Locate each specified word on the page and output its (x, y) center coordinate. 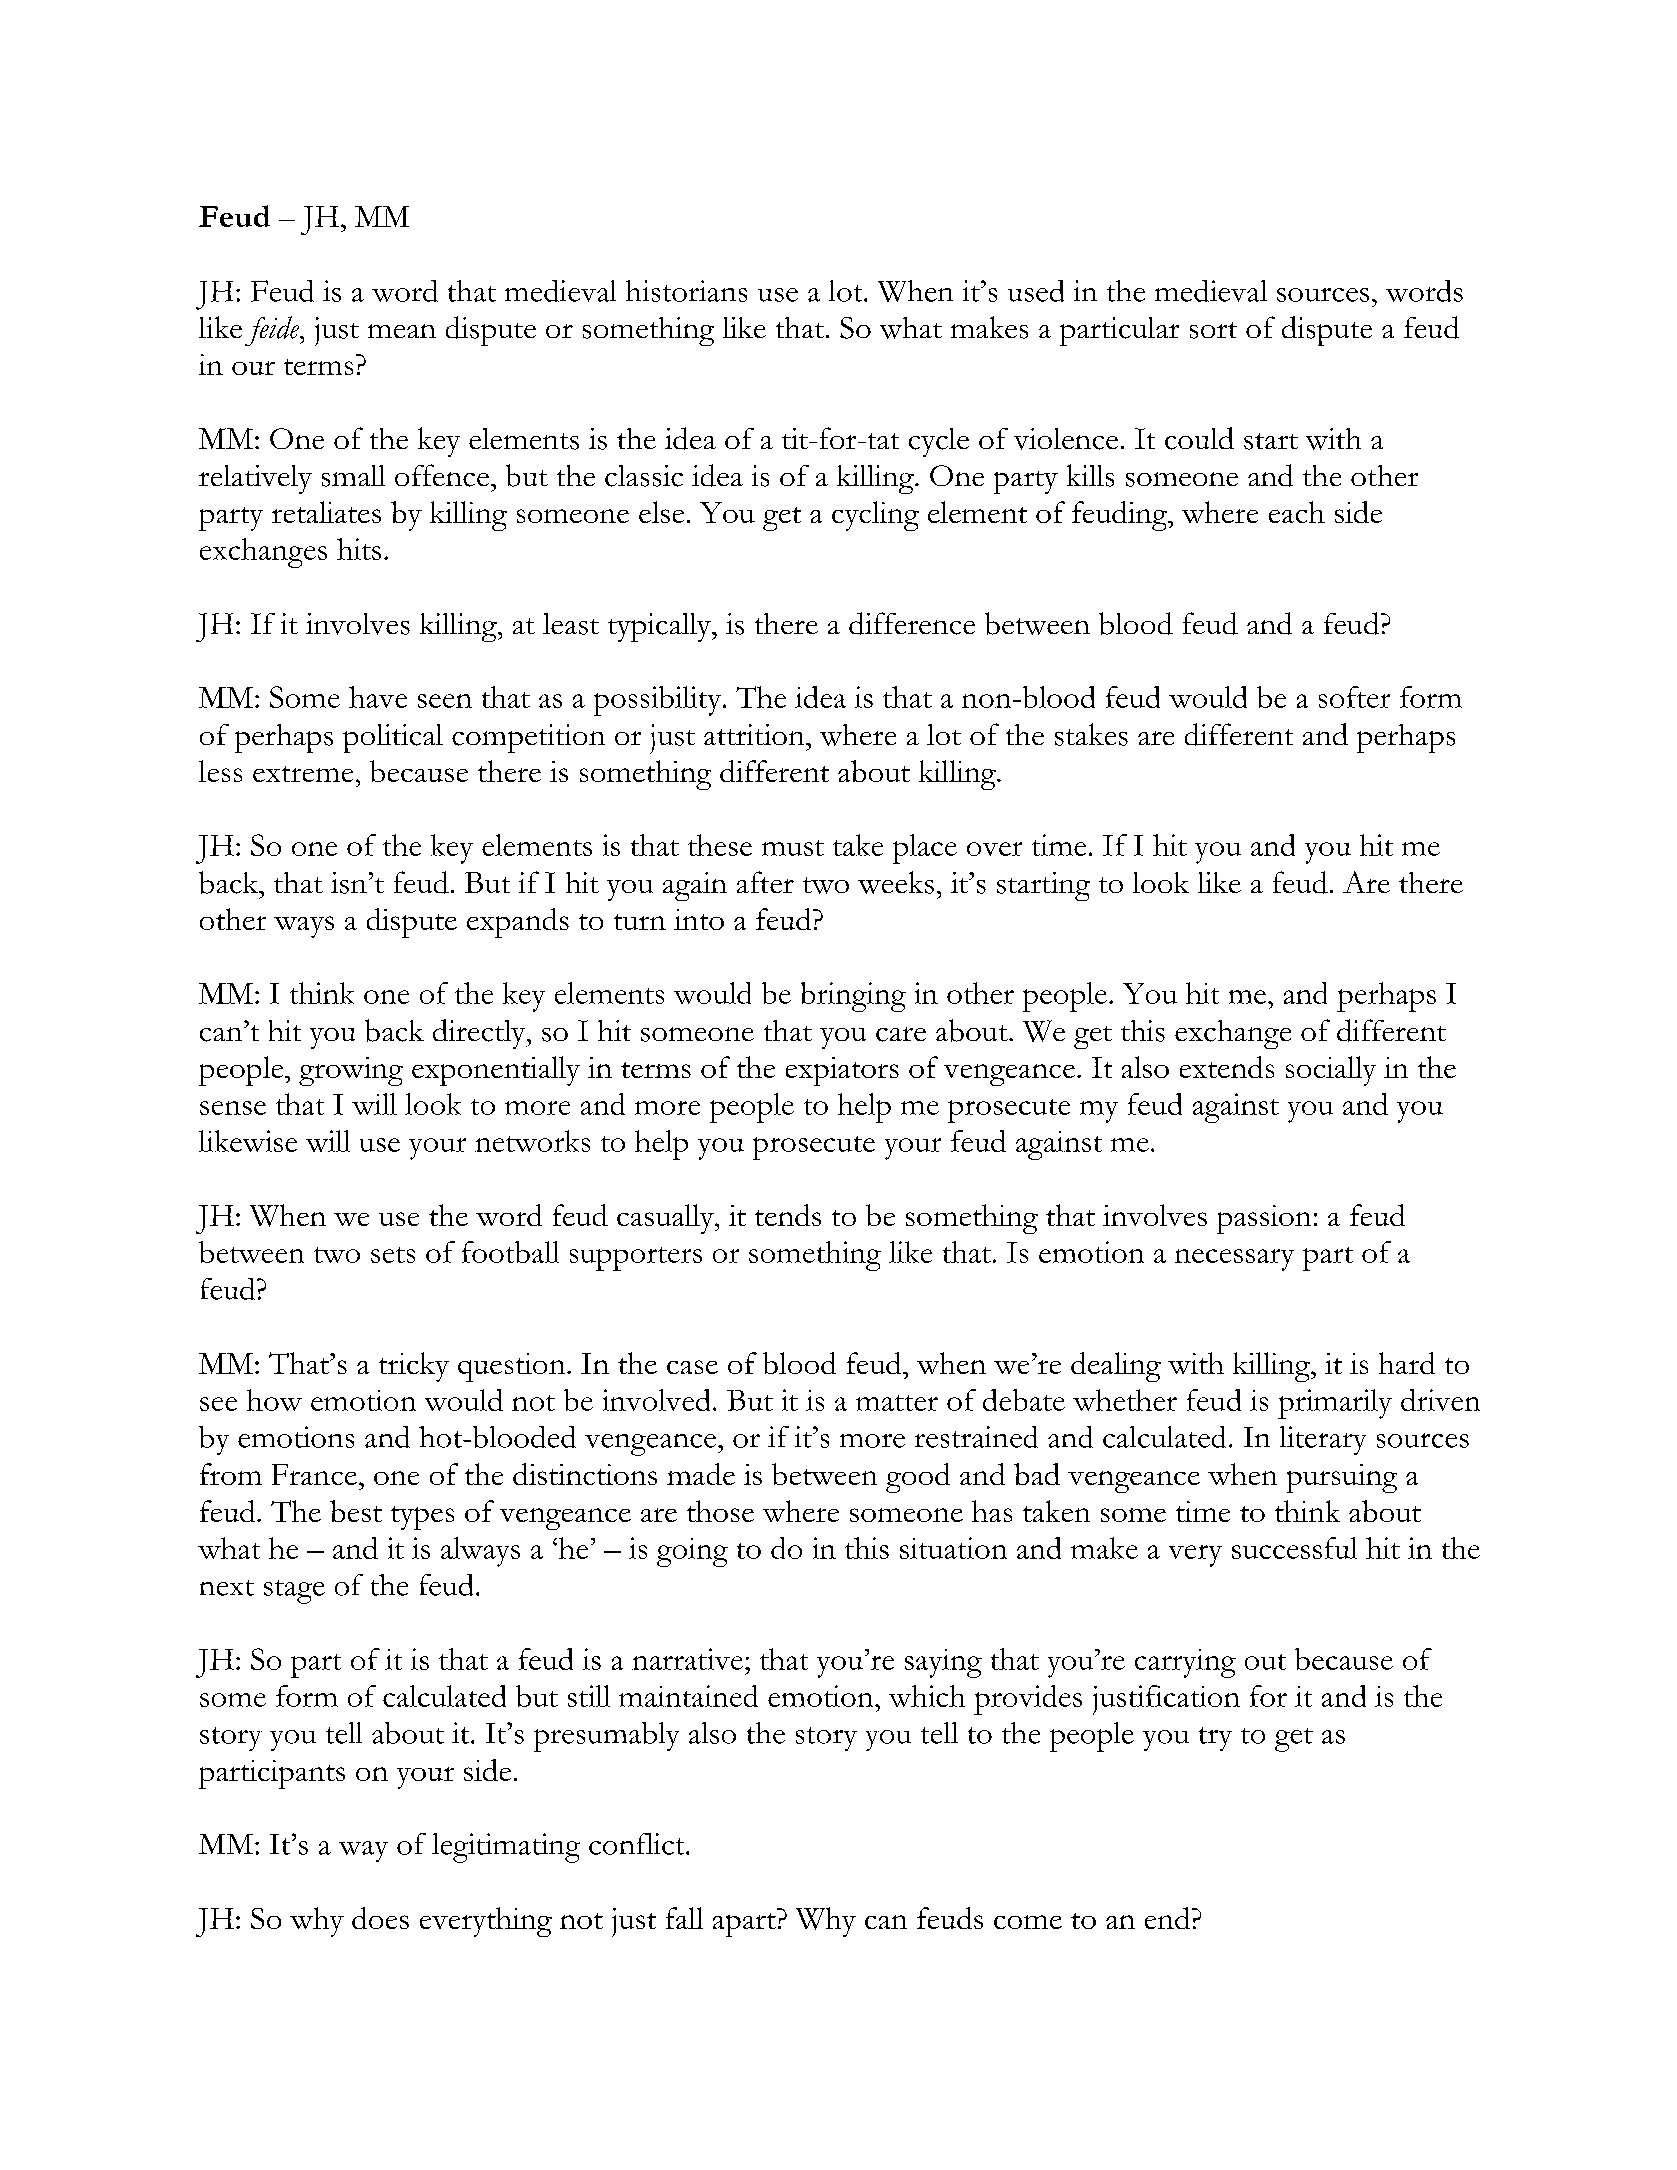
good (918, 1478)
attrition (755, 734)
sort (1213, 330)
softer (1354, 697)
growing (351, 1071)
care (901, 1034)
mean (402, 331)
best (356, 1511)
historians (686, 291)
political (393, 738)
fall (684, 1918)
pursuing (1342, 1478)
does (380, 1918)
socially (1331, 1071)
